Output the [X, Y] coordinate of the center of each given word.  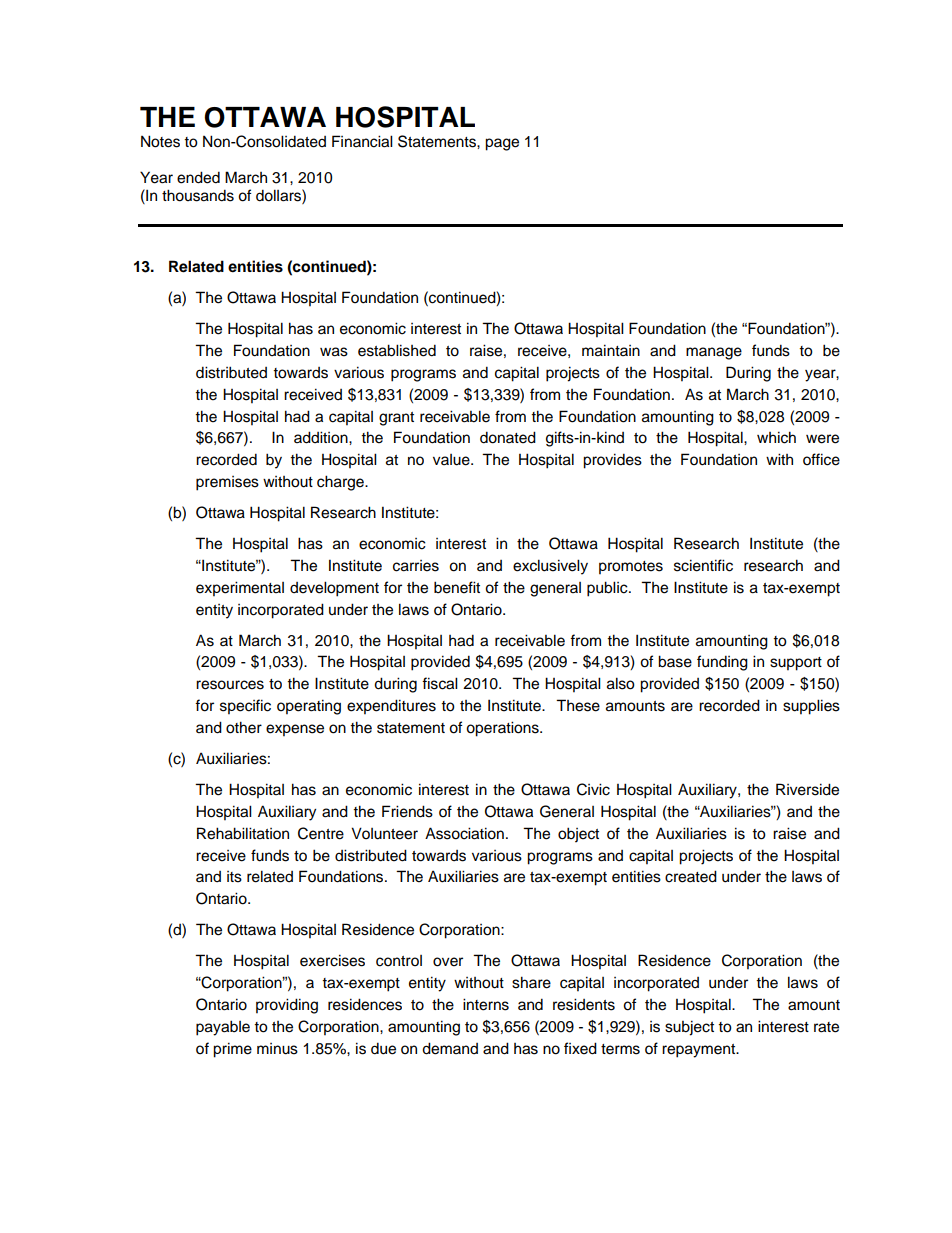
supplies [811, 707]
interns [486, 1004]
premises [227, 483]
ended [198, 177]
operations [503, 729]
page [502, 144]
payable [223, 1028]
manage [714, 353]
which [776, 437]
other [244, 727]
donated [508, 437]
